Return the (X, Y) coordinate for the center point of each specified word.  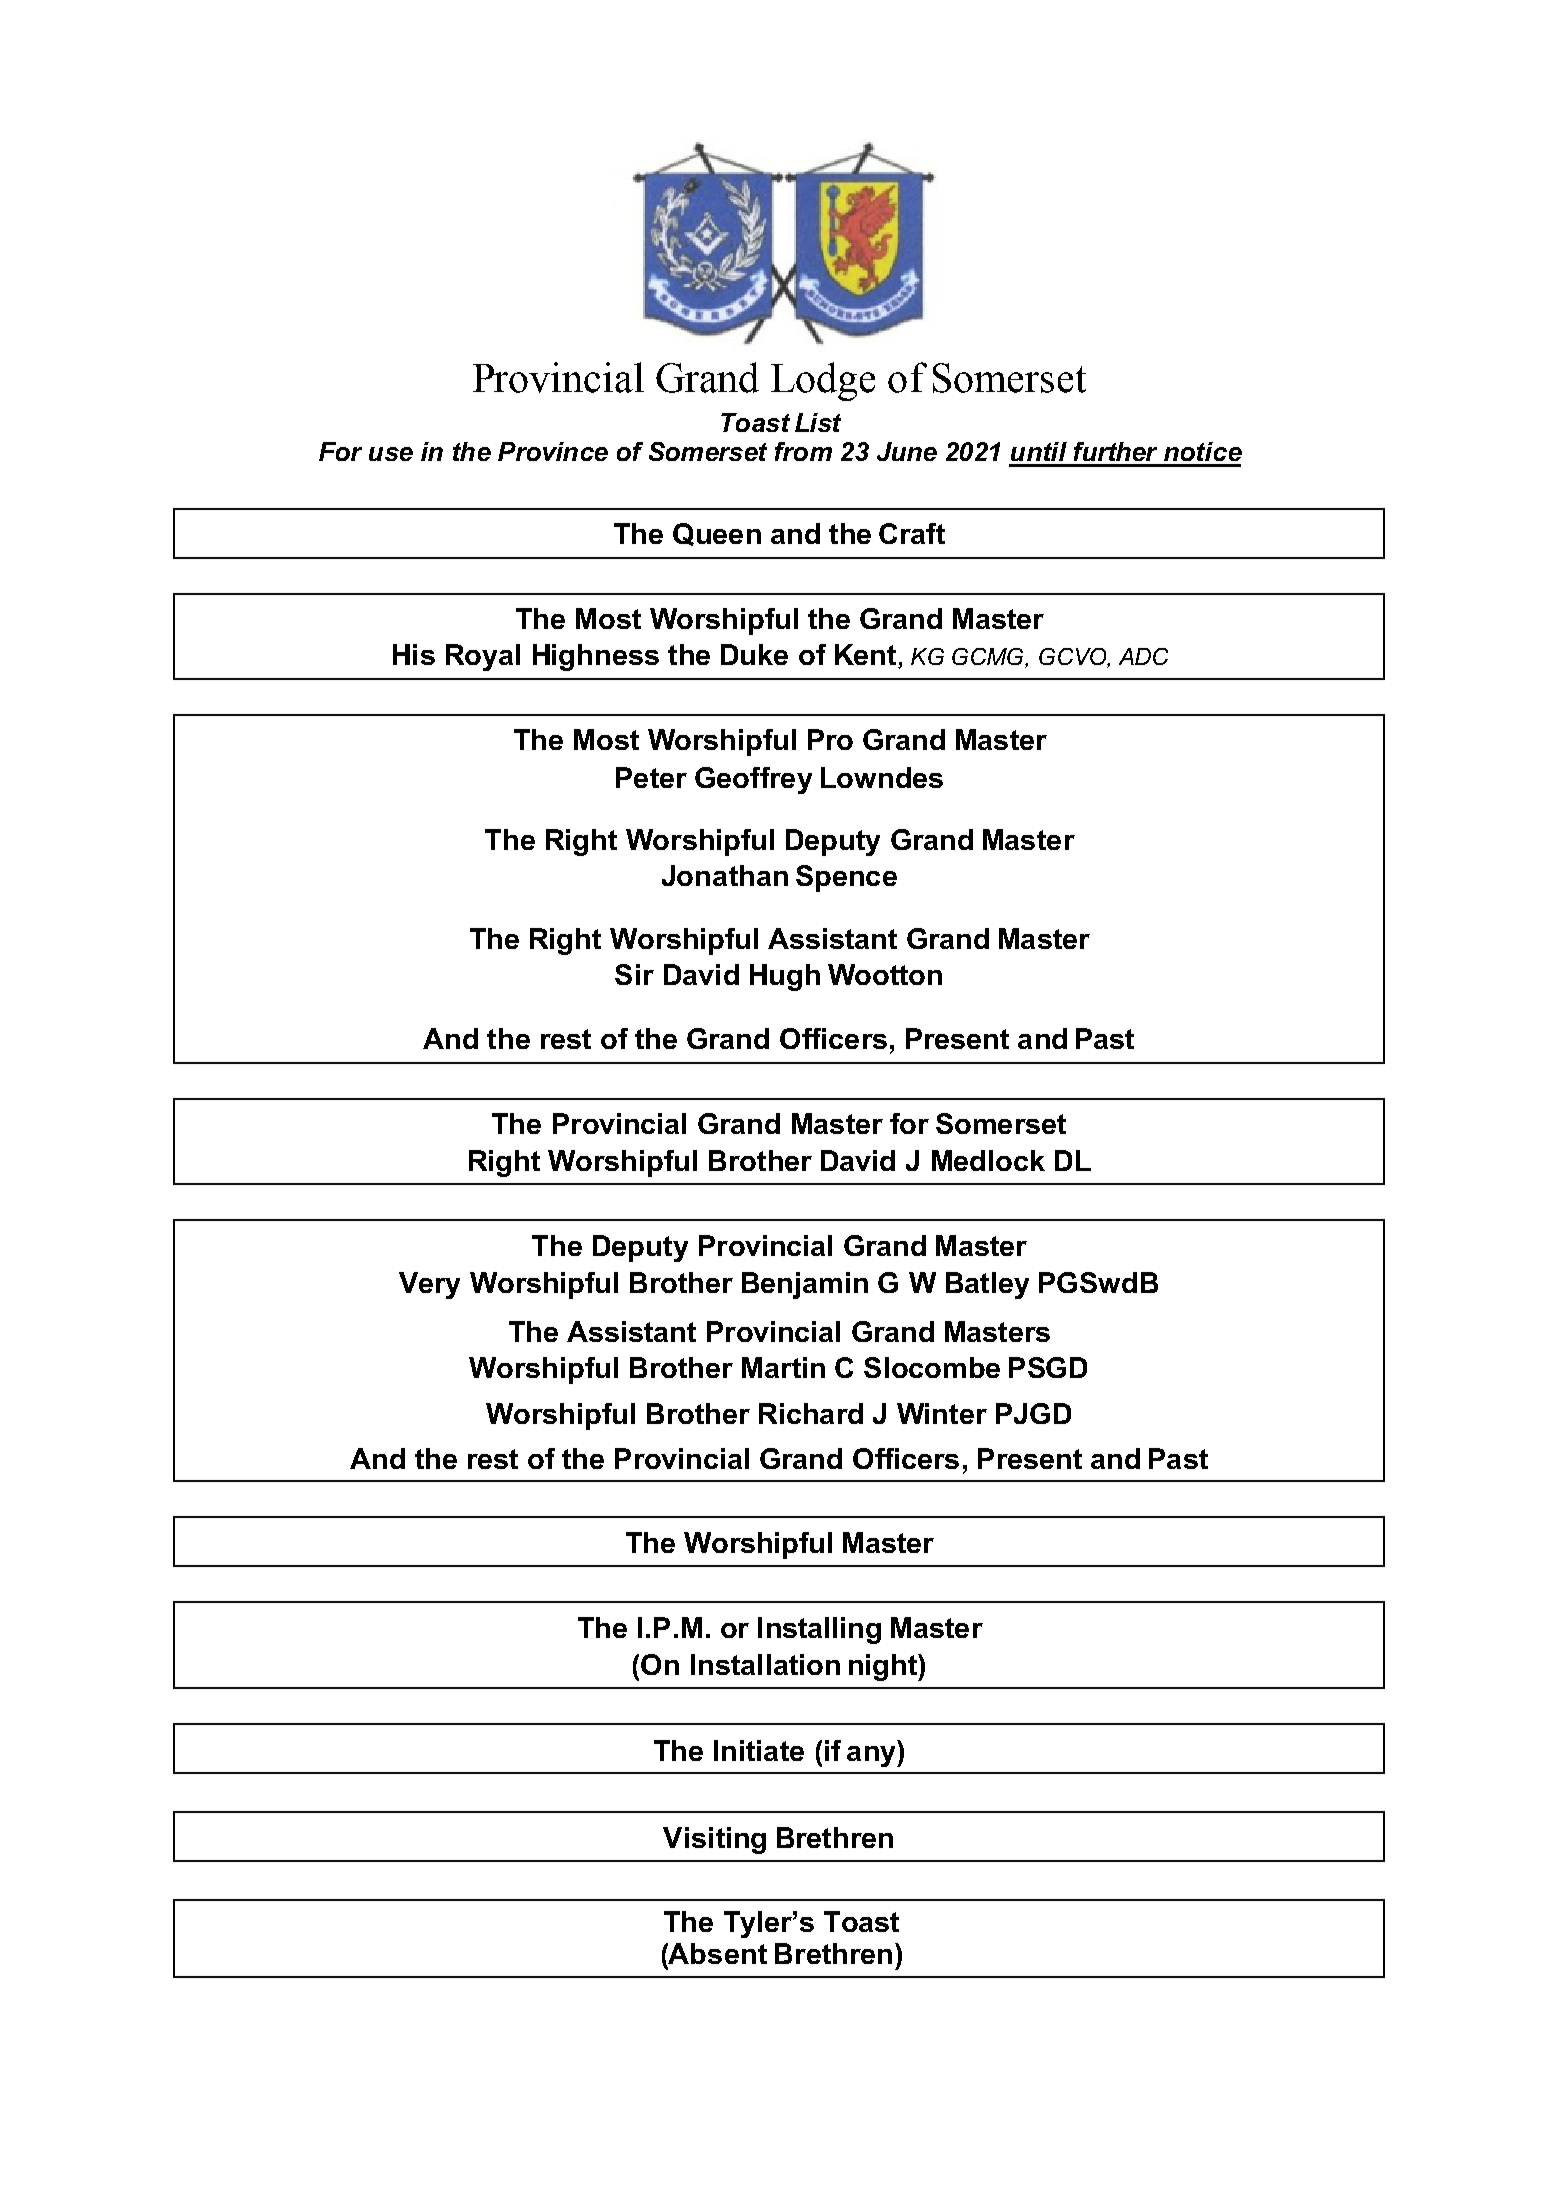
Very (429, 1285)
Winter (942, 1413)
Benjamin (805, 1285)
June (907, 451)
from (803, 451)
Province (553, 451)
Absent (717, 1953)
